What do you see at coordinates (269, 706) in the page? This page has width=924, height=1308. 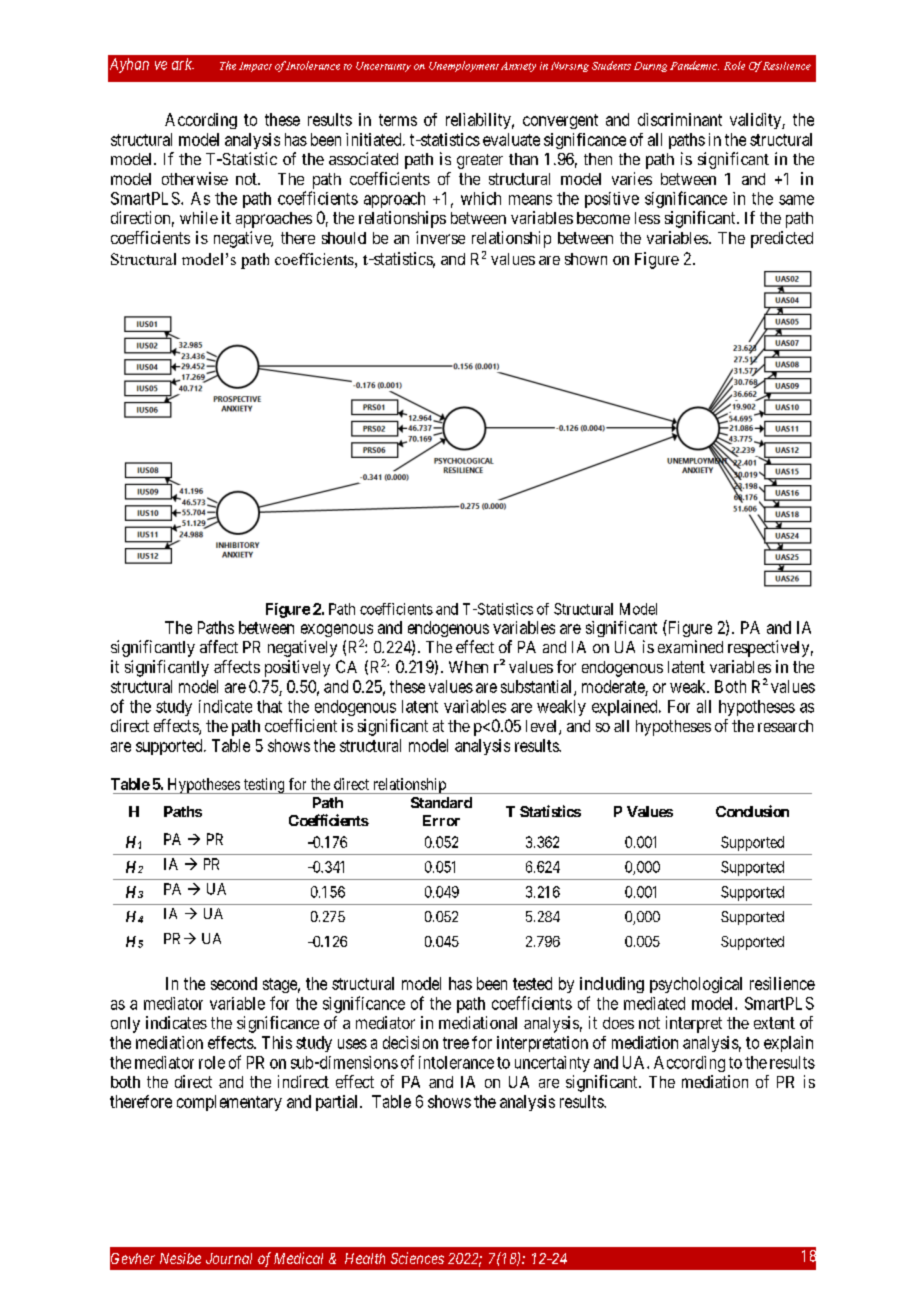 I see `that` at bounding box center [269, 706].
